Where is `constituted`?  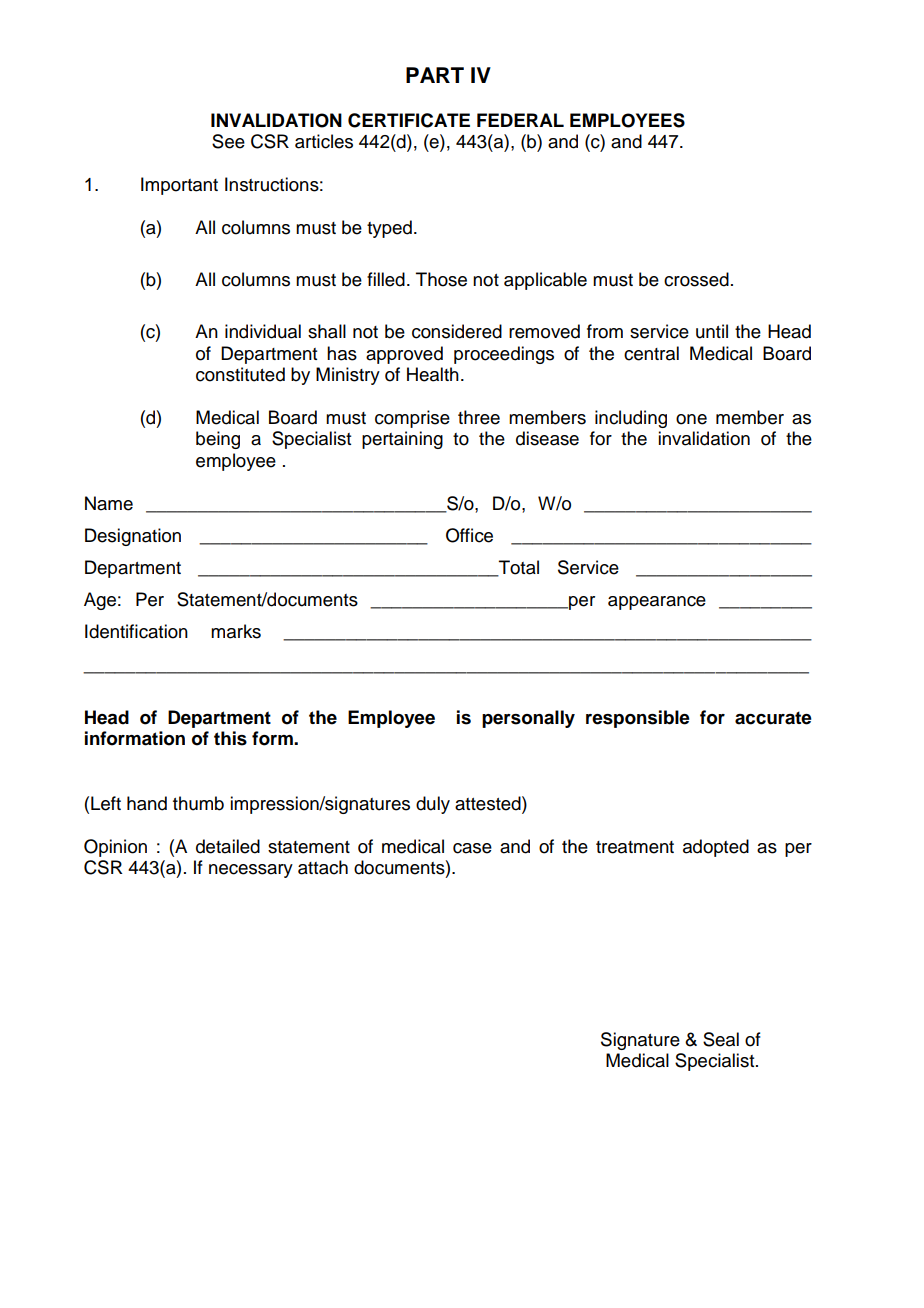 constituted is located at coordinates (240, 374).
